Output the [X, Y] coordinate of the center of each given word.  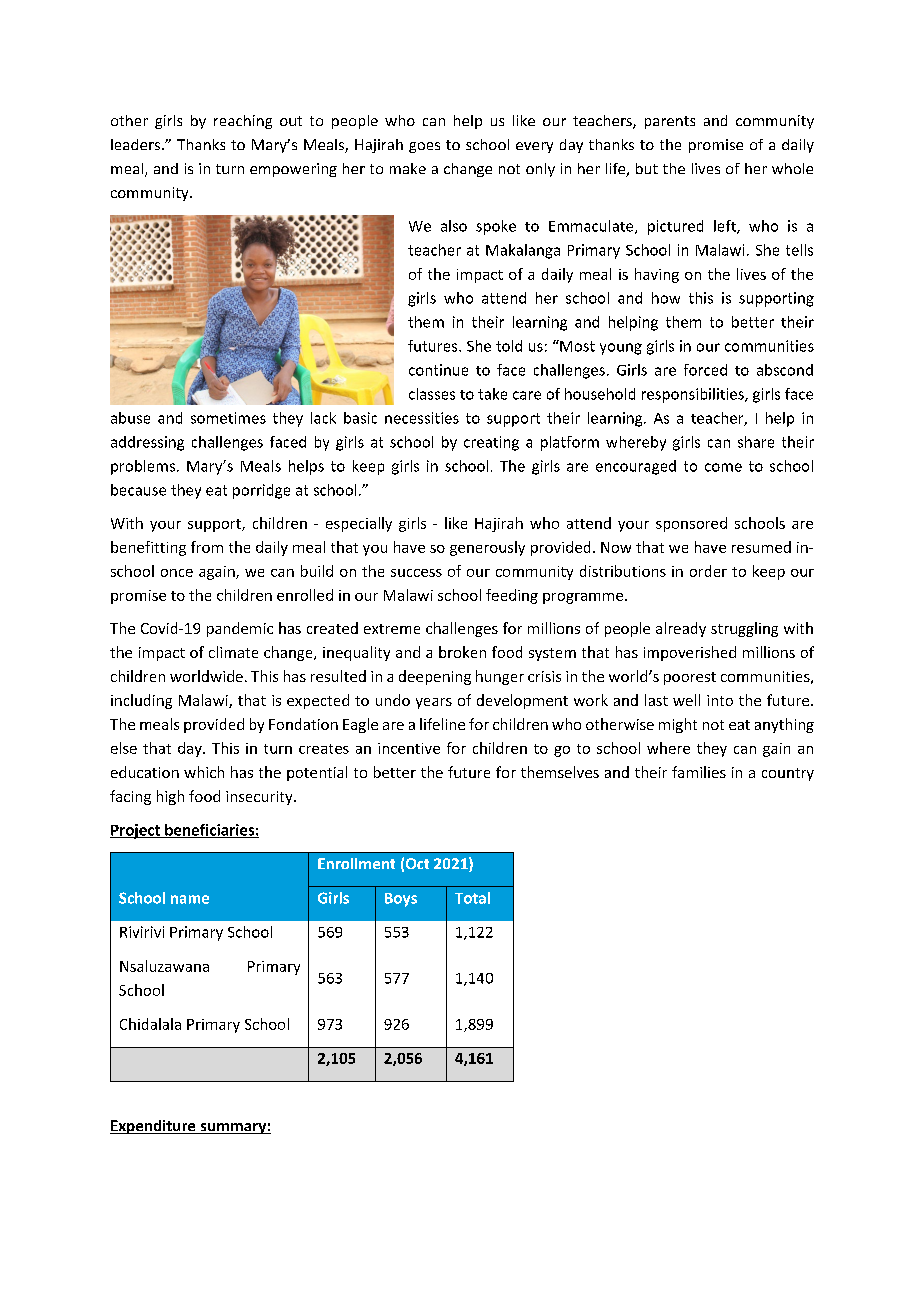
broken [462, 652]
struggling [744, 629]
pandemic [240, 629]
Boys [401, 900]
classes [432, 394]
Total [472, 898]
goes [424, 147]
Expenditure [154, 1127]
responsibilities [694, 395]
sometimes [228, 418]
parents [670, 122]
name [190, 899]
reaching [243, 122]
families [699, 772]
